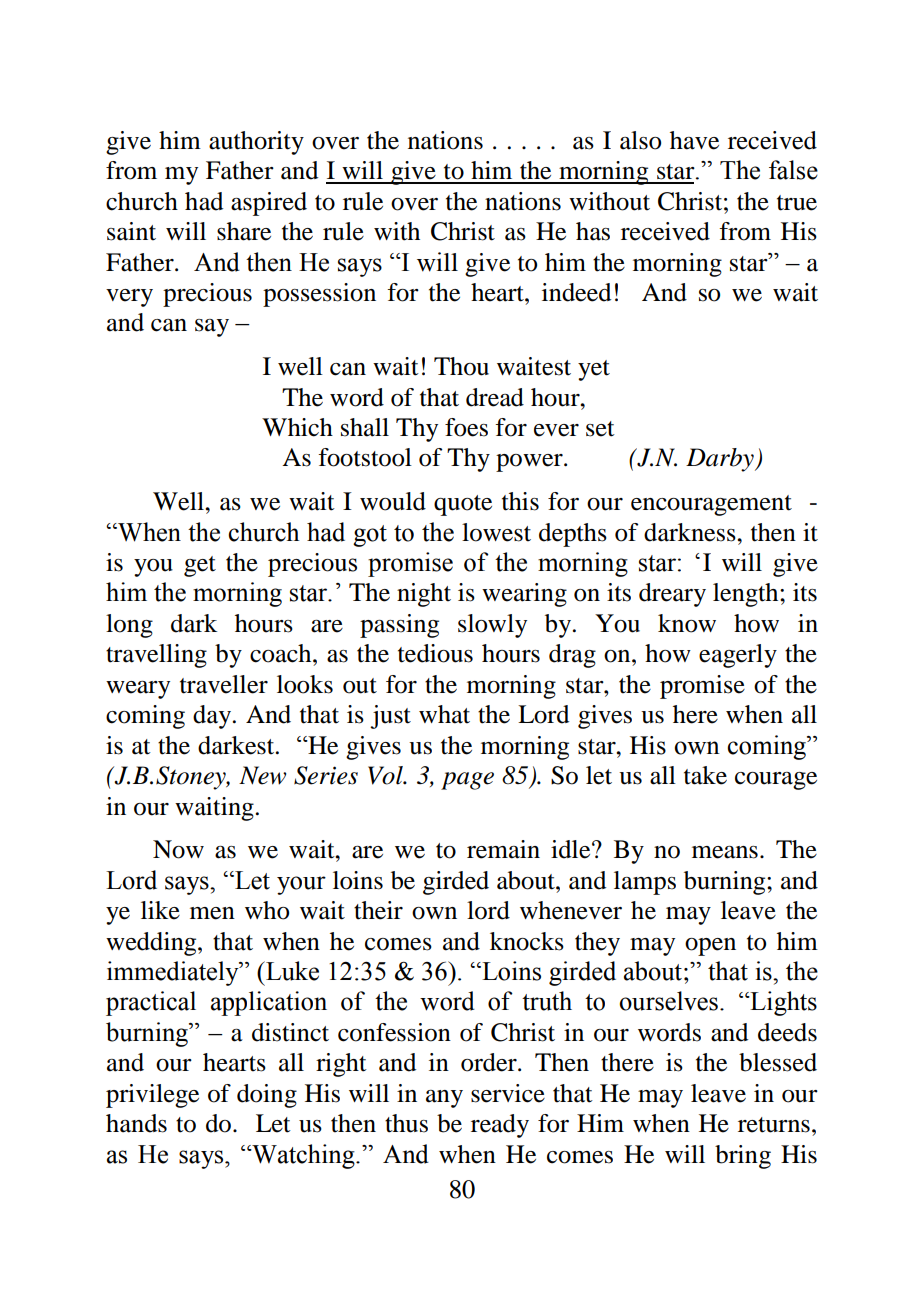  What do you see at coordinates (152, 1096) in the image?
I see `privilege` at bounding box center [152, 1096].
